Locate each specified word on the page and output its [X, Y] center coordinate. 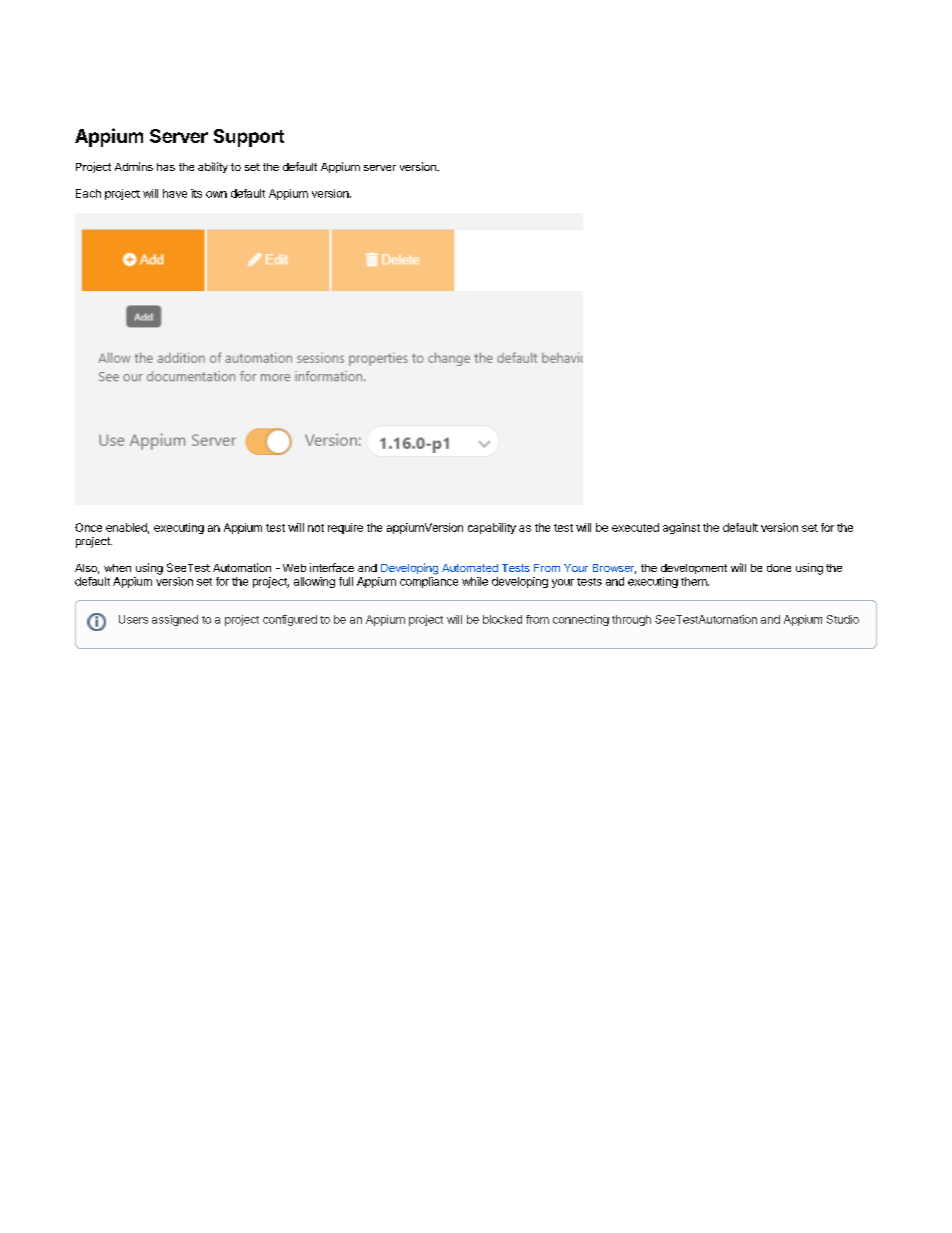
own [216, 194]
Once [88, 527]
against [681, 528]
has [166, 167]
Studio [843, 619]
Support [249, 138]
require [345, 528]
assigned [175, 620]
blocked [502, 619]
